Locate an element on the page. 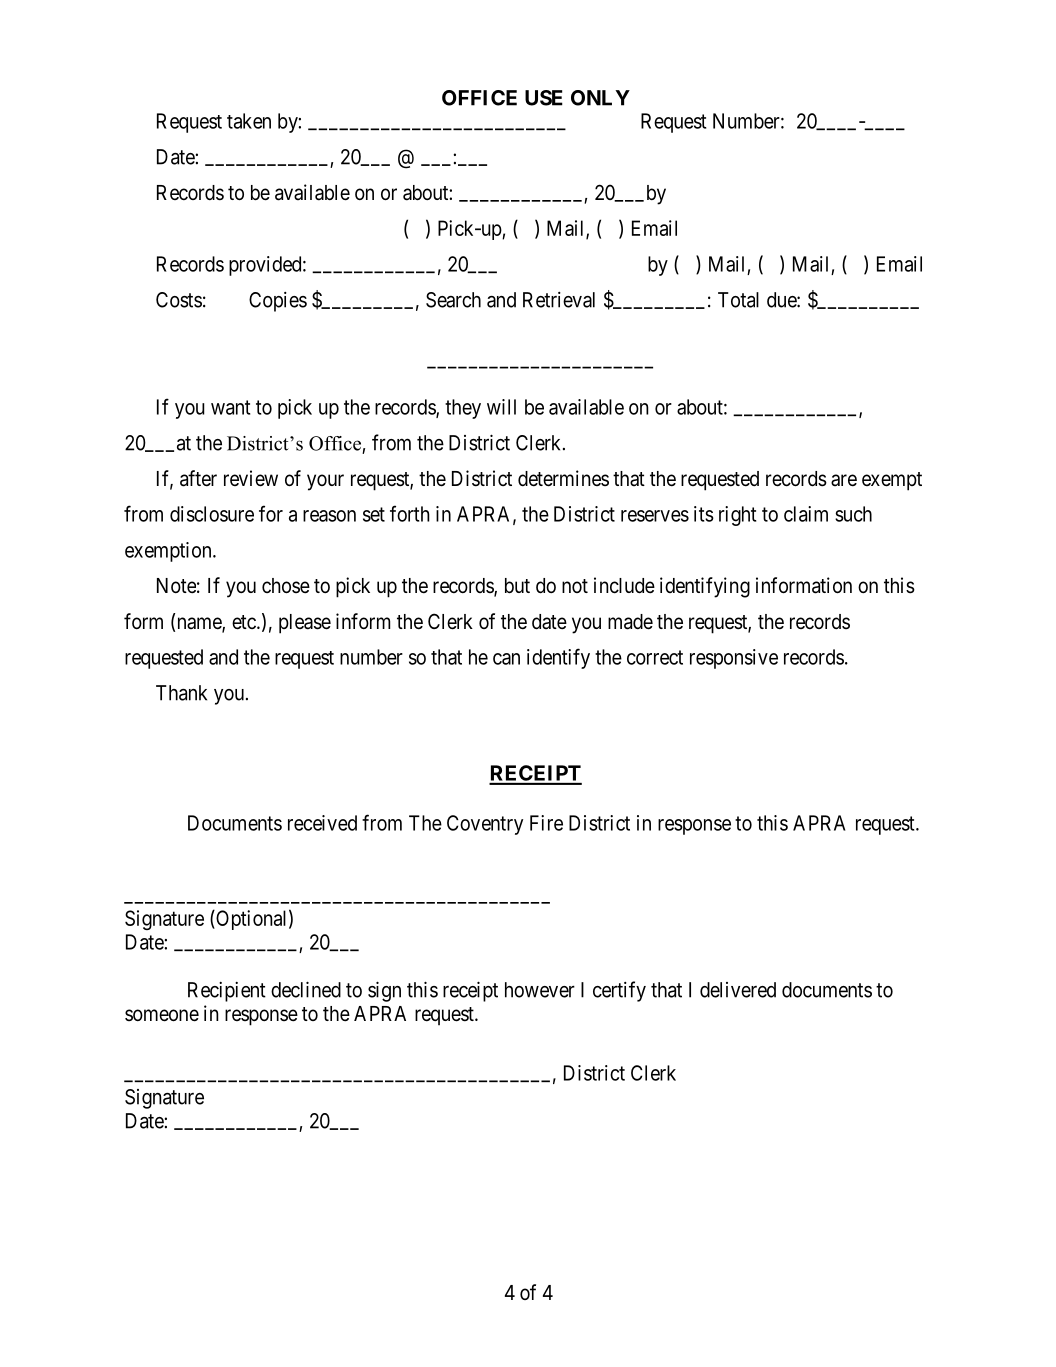 Image resolution: width=1056 pixels, height=1367 pixels. Fire is located at coordinates (546, 823).
